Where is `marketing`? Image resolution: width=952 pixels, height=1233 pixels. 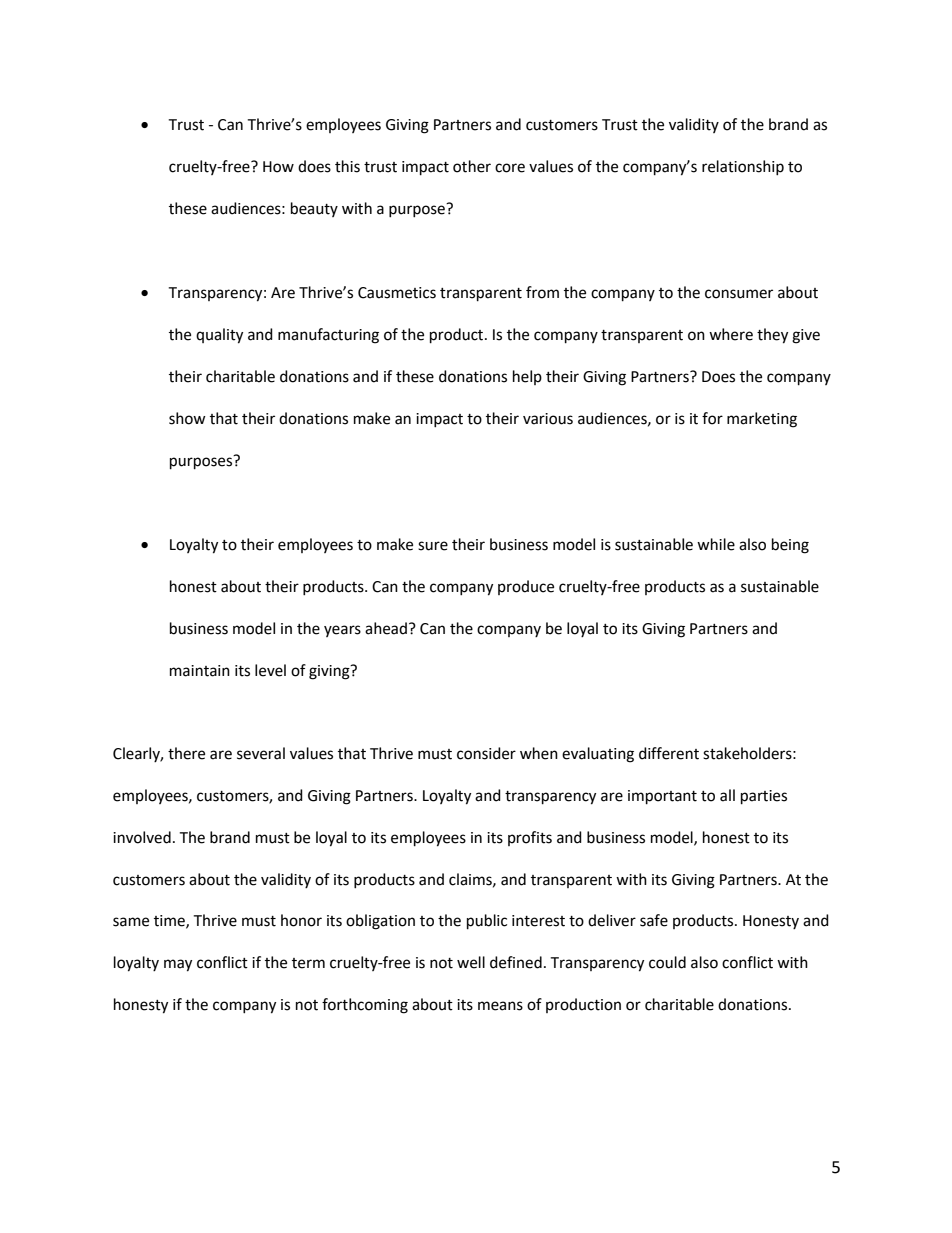
marketing is located at coordinates (762, 420).
